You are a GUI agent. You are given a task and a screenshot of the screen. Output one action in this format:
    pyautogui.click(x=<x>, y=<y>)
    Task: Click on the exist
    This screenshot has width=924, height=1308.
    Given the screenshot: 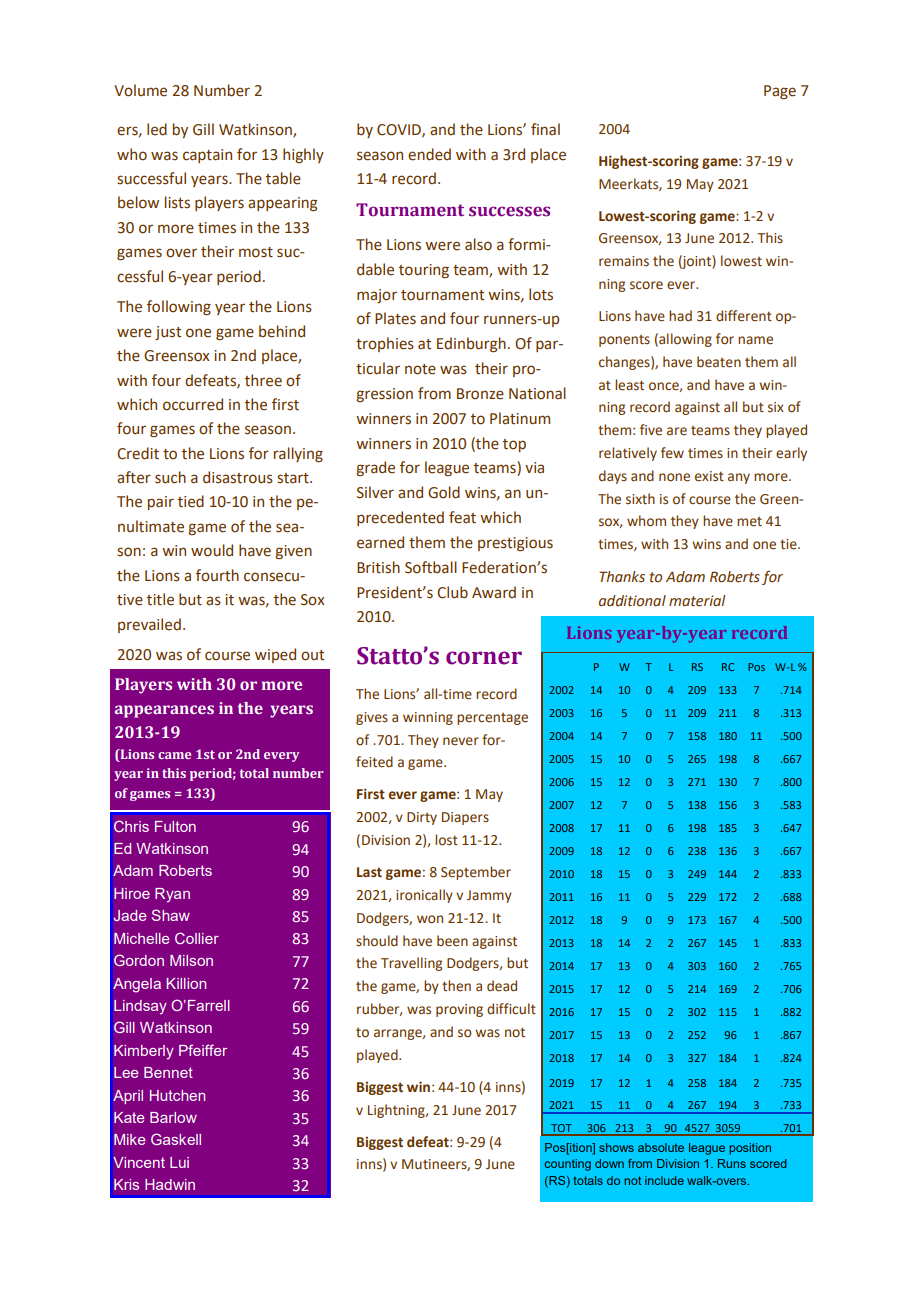 What is the action you would take?
    pyautogui.click(x=709, y=476)
